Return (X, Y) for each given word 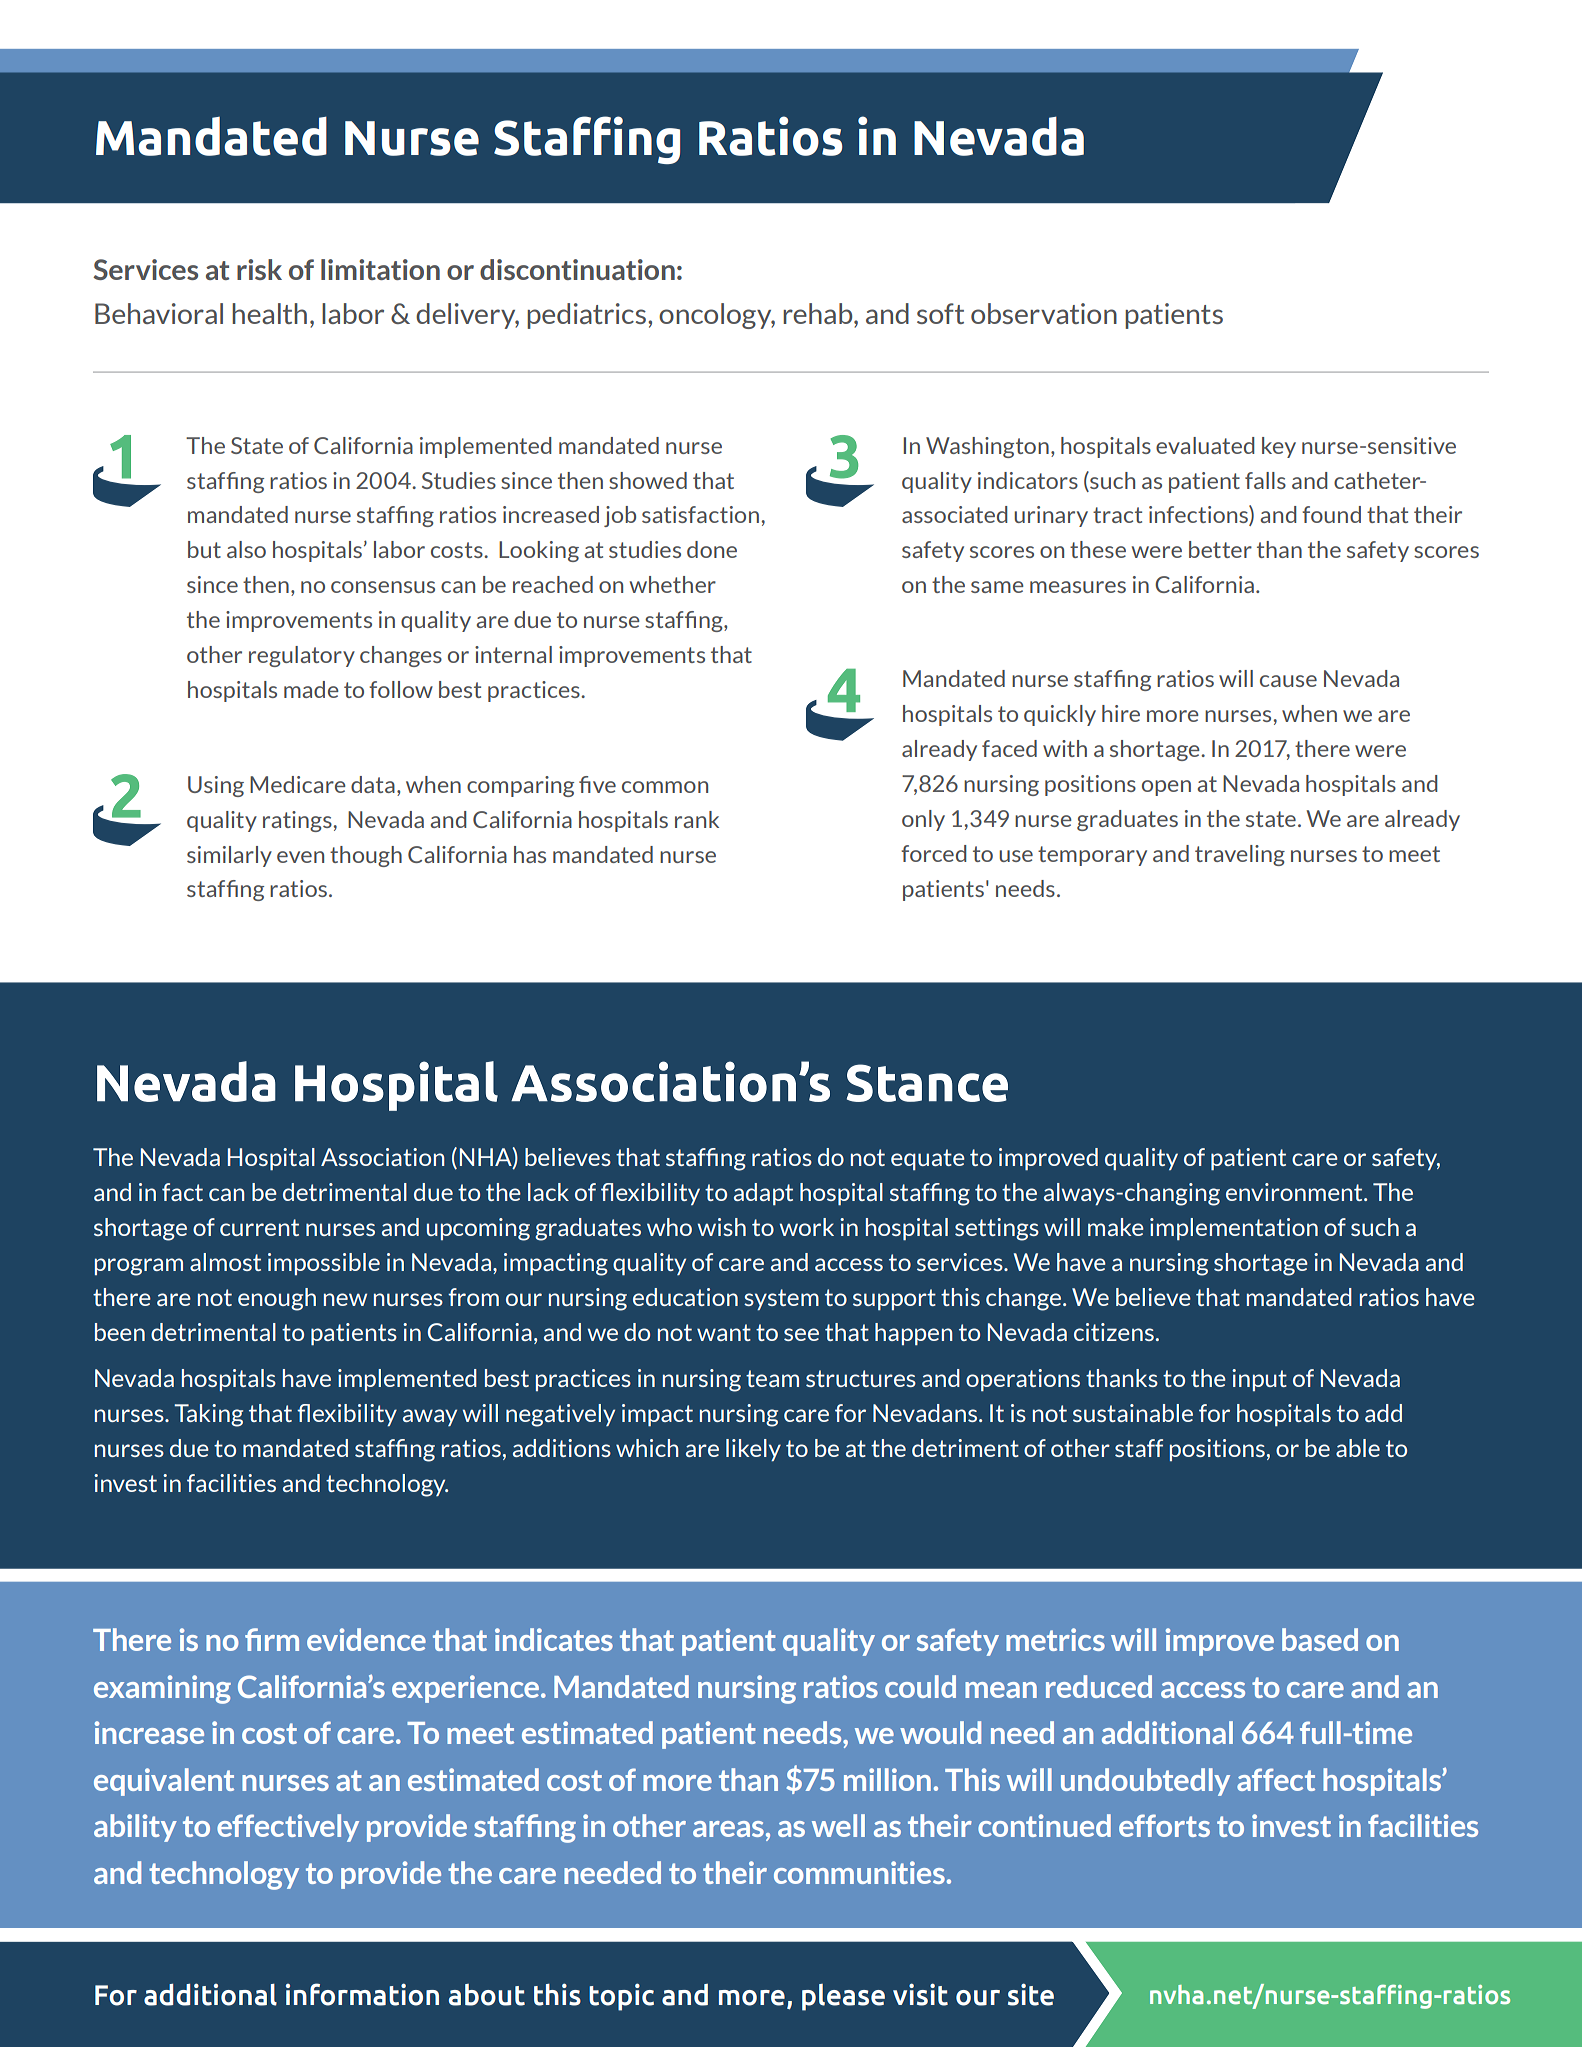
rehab (819, 313)
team (772, 1378)
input (1259, 1380)
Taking (208, 1415)
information (362, 1994)
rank (697, 819)
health (269, 313)
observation (1044, 313)
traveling (1240, 855)
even (300, 857)
